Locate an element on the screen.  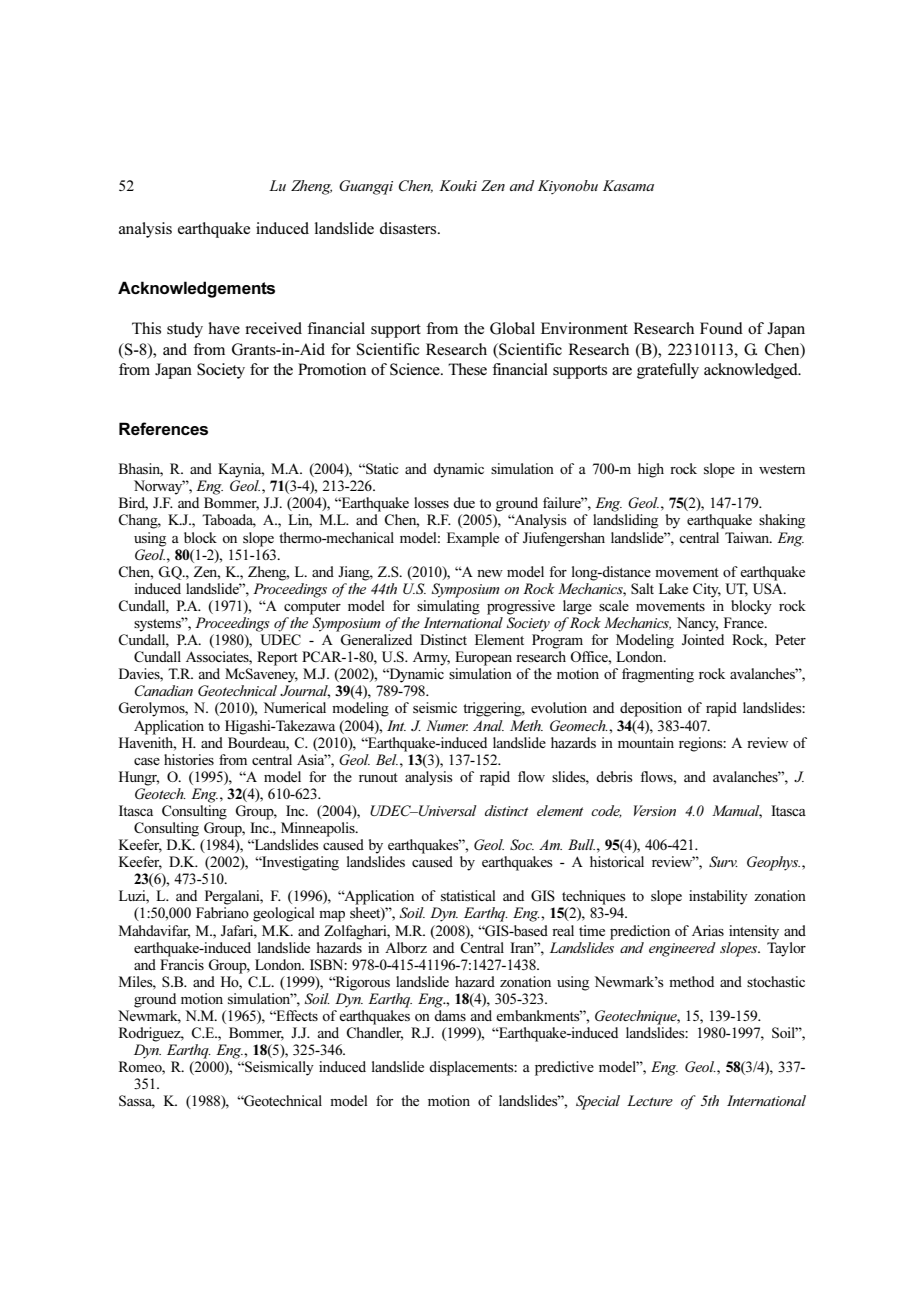
Chandler is located at coordinates (374, 1034).
